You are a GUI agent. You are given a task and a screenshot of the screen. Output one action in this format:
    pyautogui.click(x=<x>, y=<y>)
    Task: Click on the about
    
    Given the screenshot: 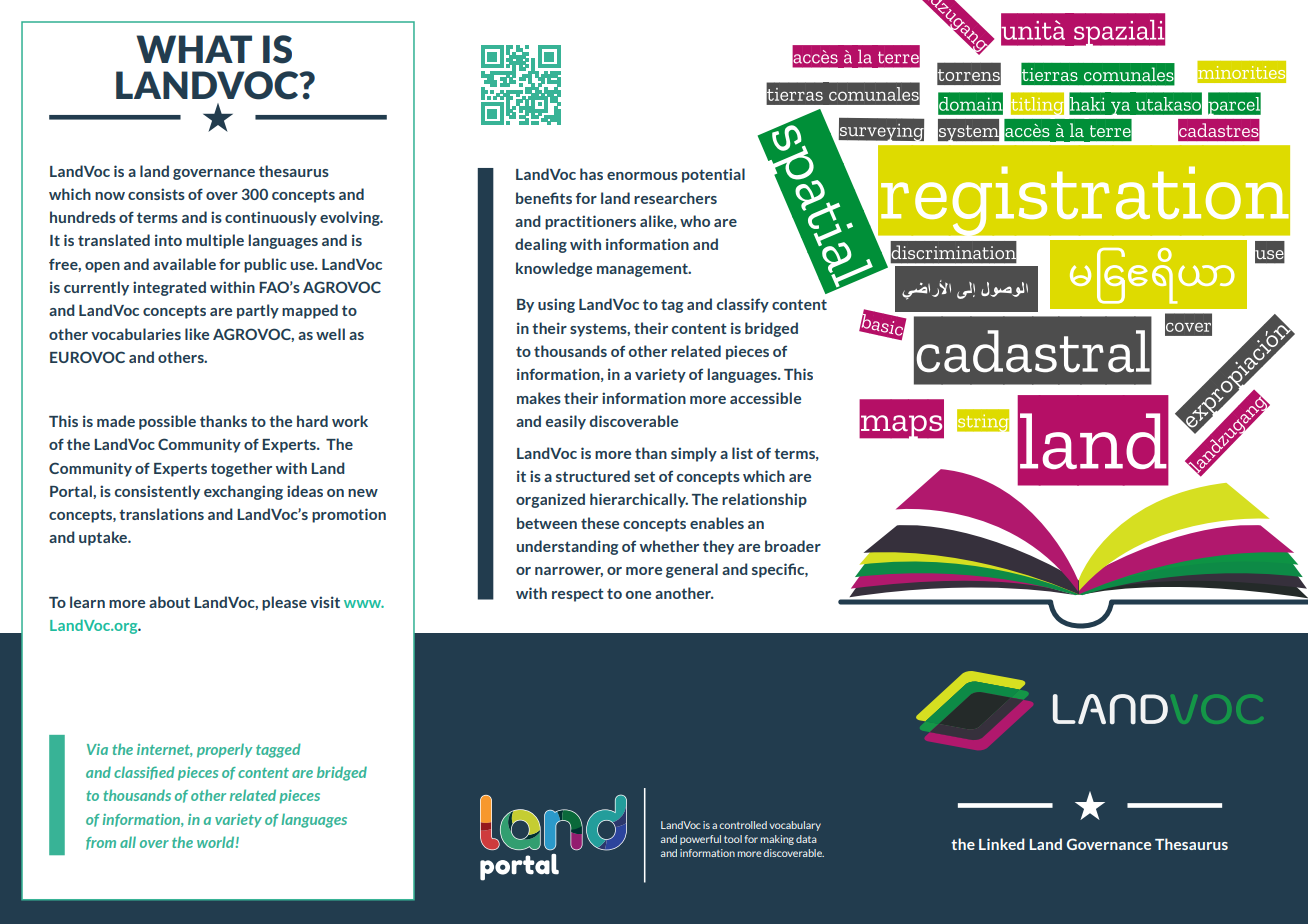 What is the action you would take?
    pyautogui.click(x=169, y=602)
